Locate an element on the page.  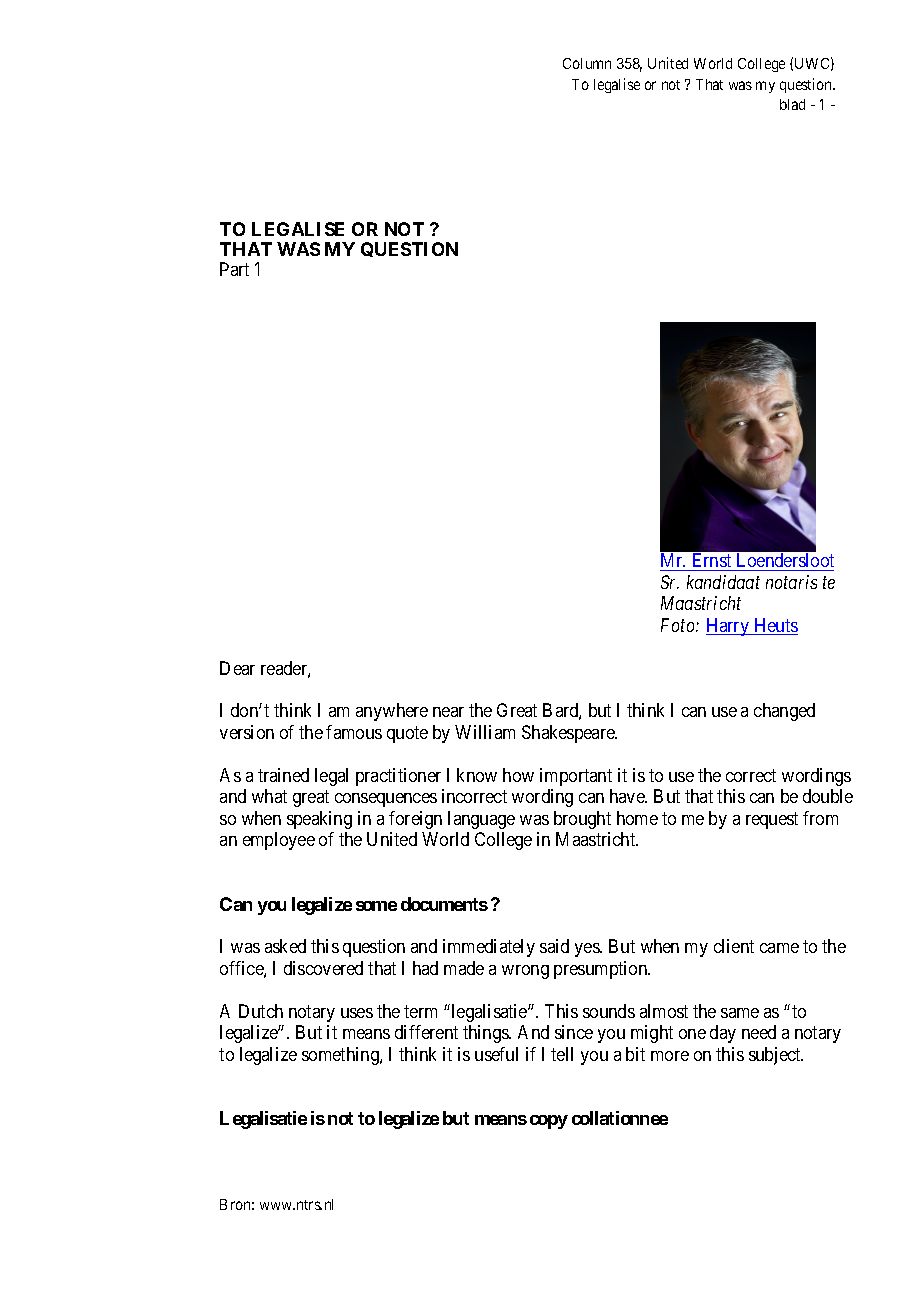
request is located at coordinates (772, 820).
